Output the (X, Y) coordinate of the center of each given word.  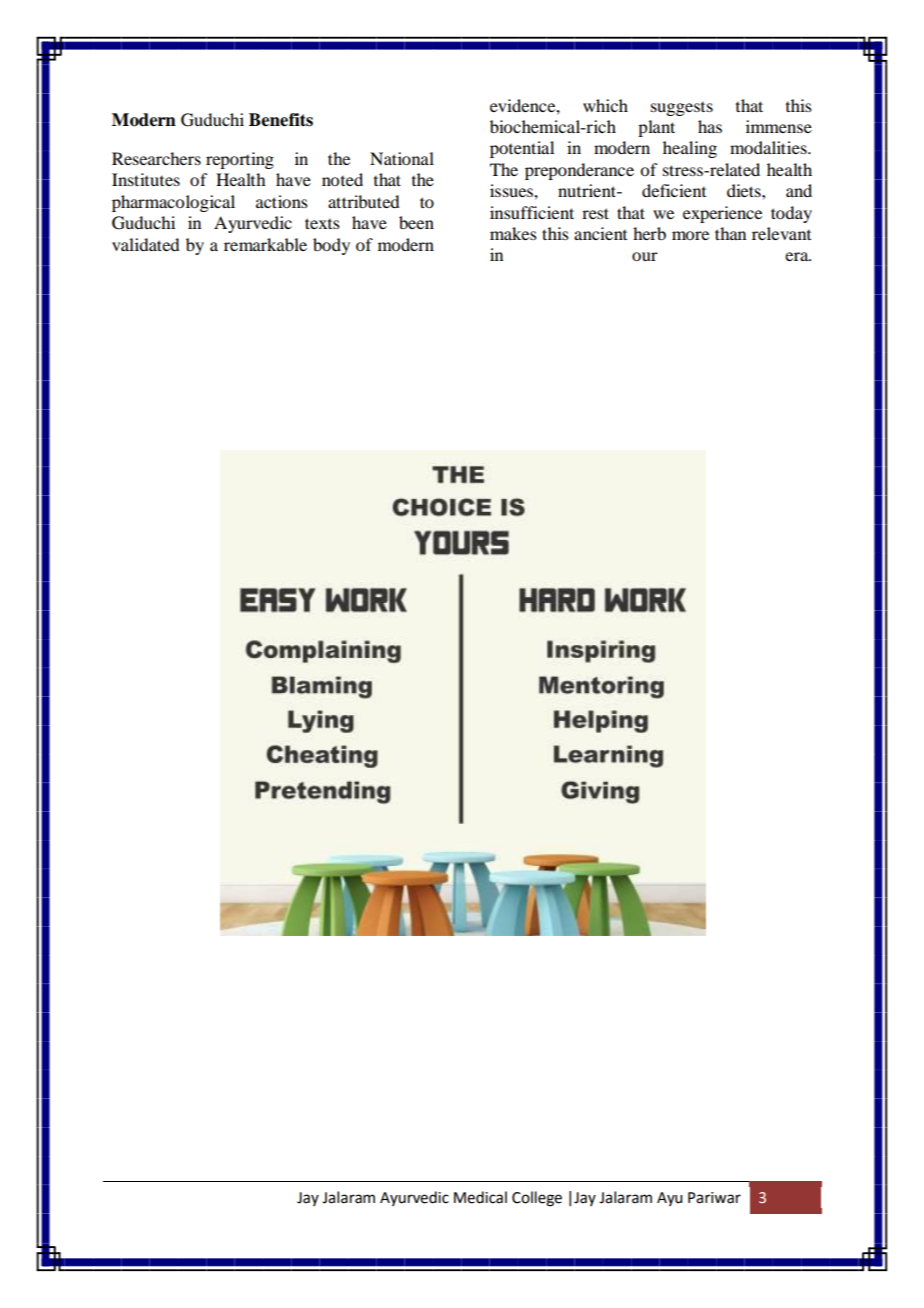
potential (522, 149)
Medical (480, 1197)
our (645, 256)
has (710, 126)
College (537, 1199)
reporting (240, 160)
